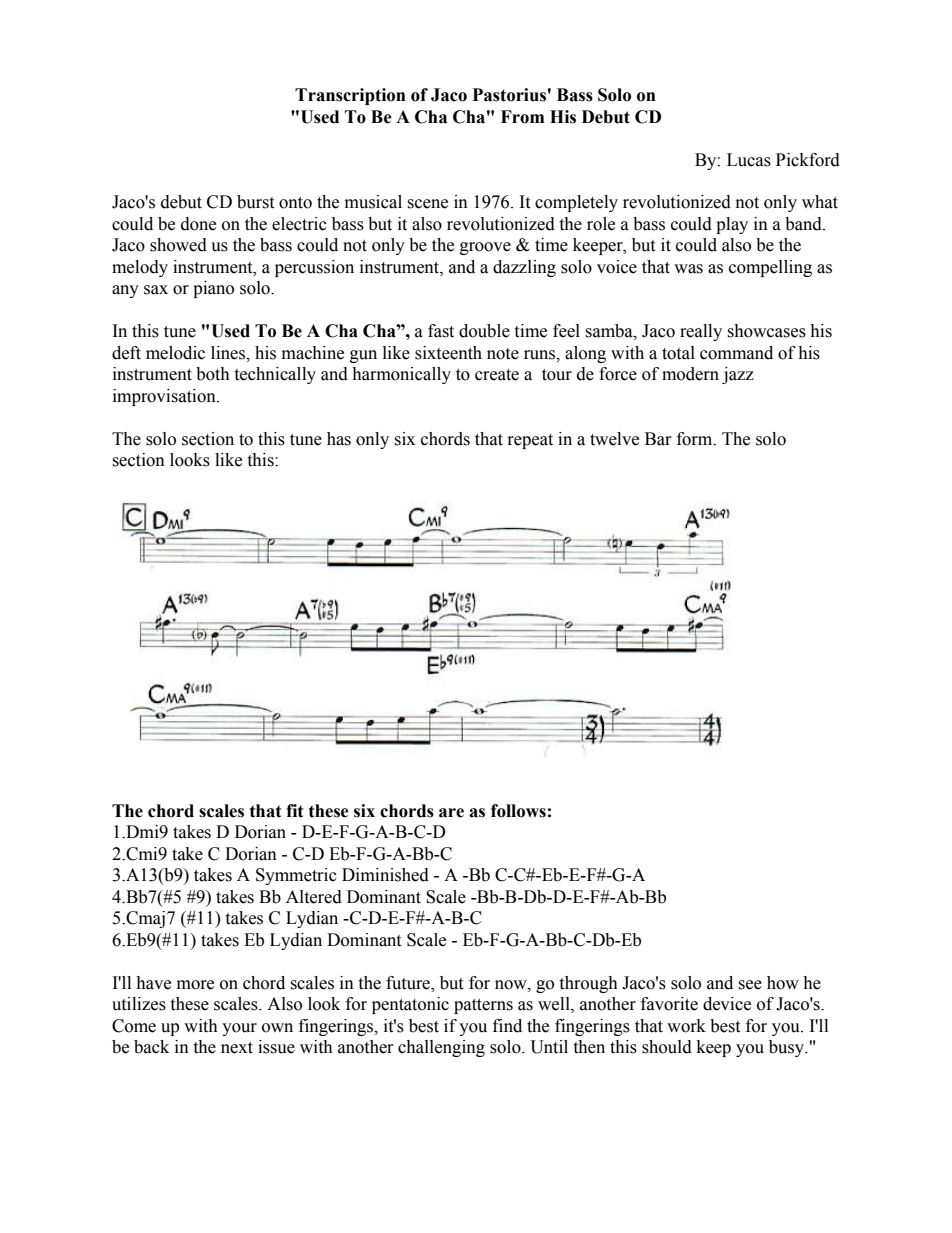 This screenshot has width=952, height=1233. Describe the element at coordinates (530, 441) in the screenshot. I see `repeat` at that location.
